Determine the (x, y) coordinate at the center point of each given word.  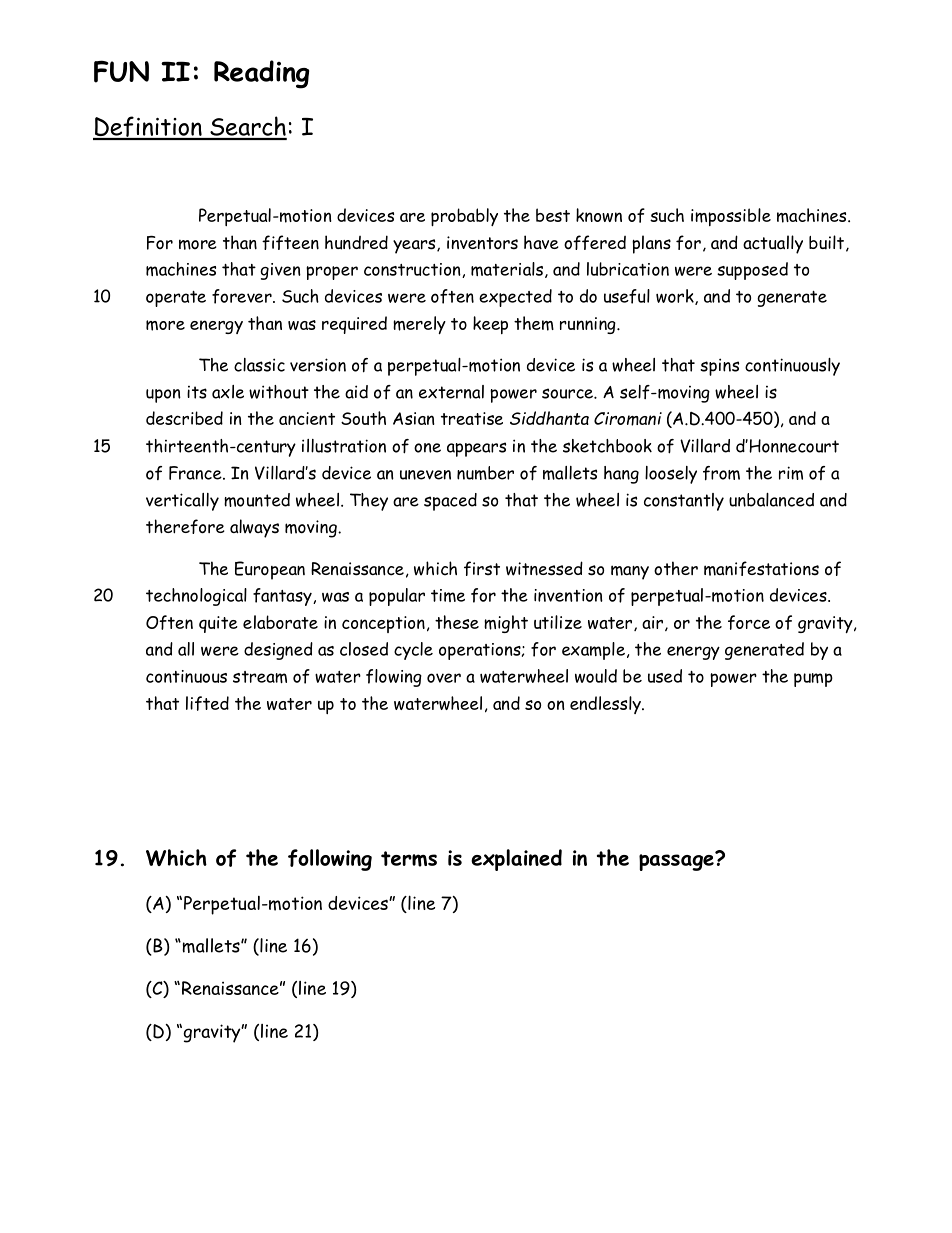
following (330, 860)
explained (516, 860)
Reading (261, 74)
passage (677, 861)
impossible (731, 217)
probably (464, 217)
